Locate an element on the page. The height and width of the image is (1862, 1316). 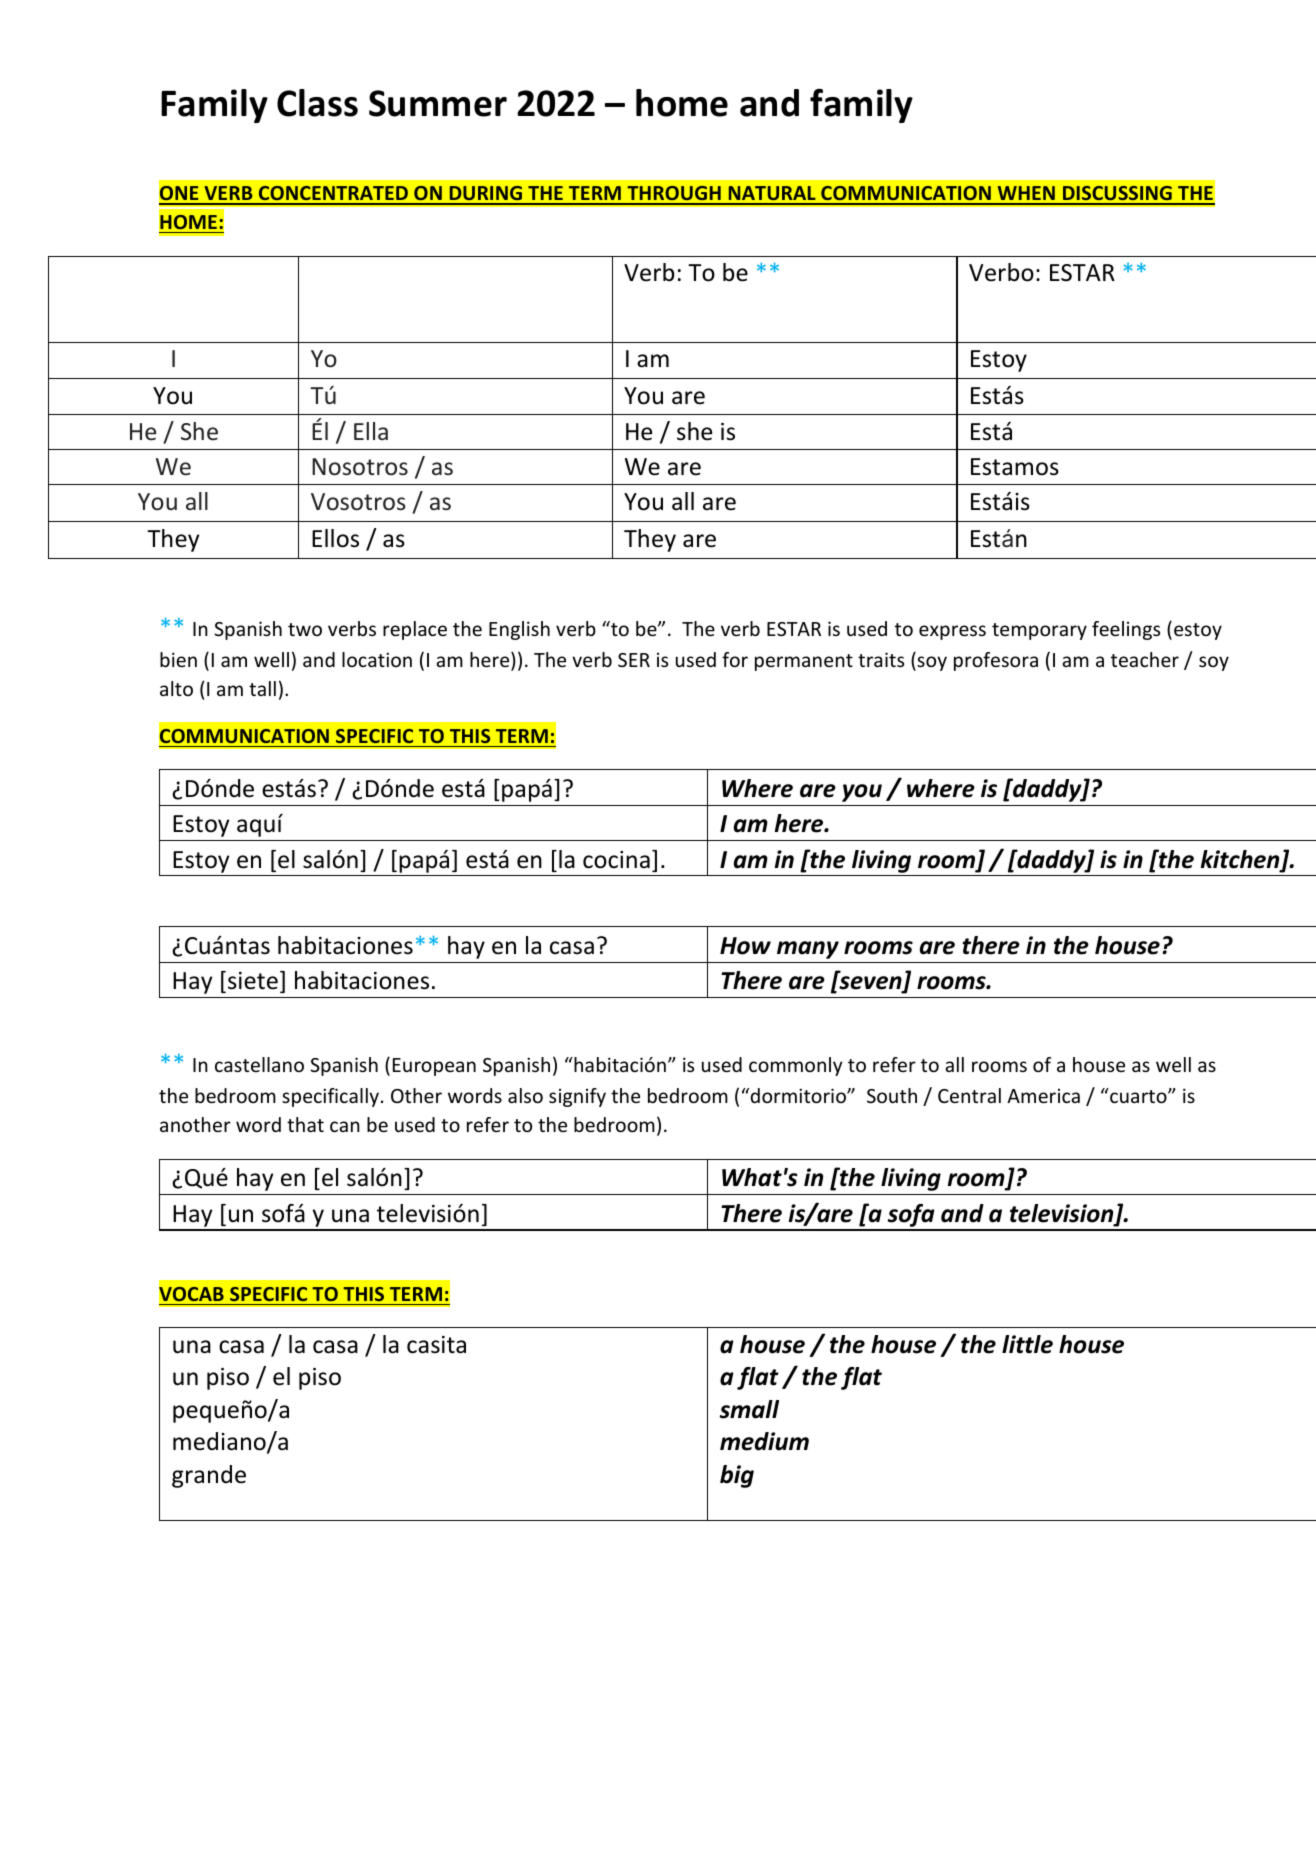
tall is located at coordinates (262, 688).
